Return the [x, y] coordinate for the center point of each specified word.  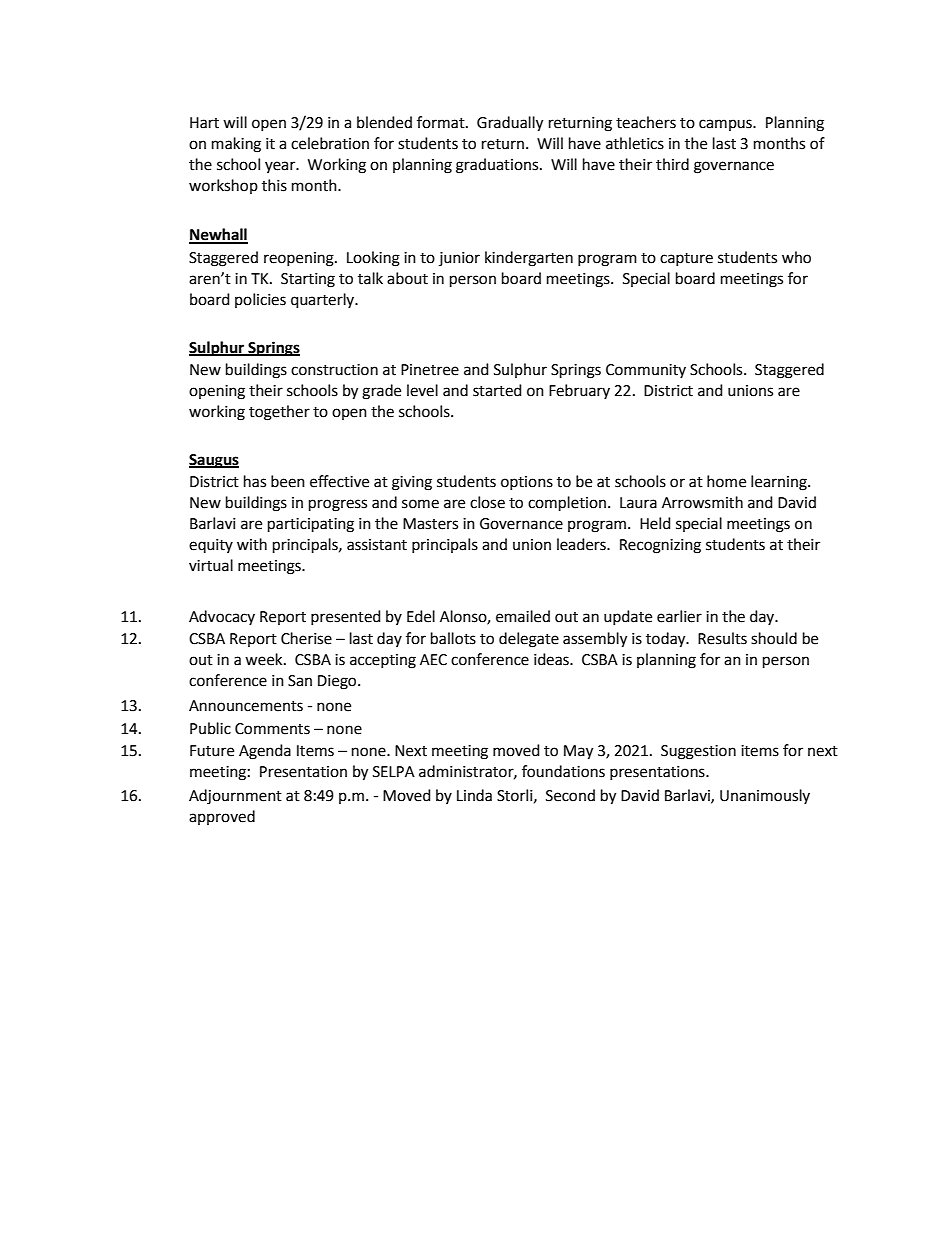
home [726, 481]
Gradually [510, 124]
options [527, 483]
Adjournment [235, 797]
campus [726, 125]
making [236, 145]
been [288, 481]
